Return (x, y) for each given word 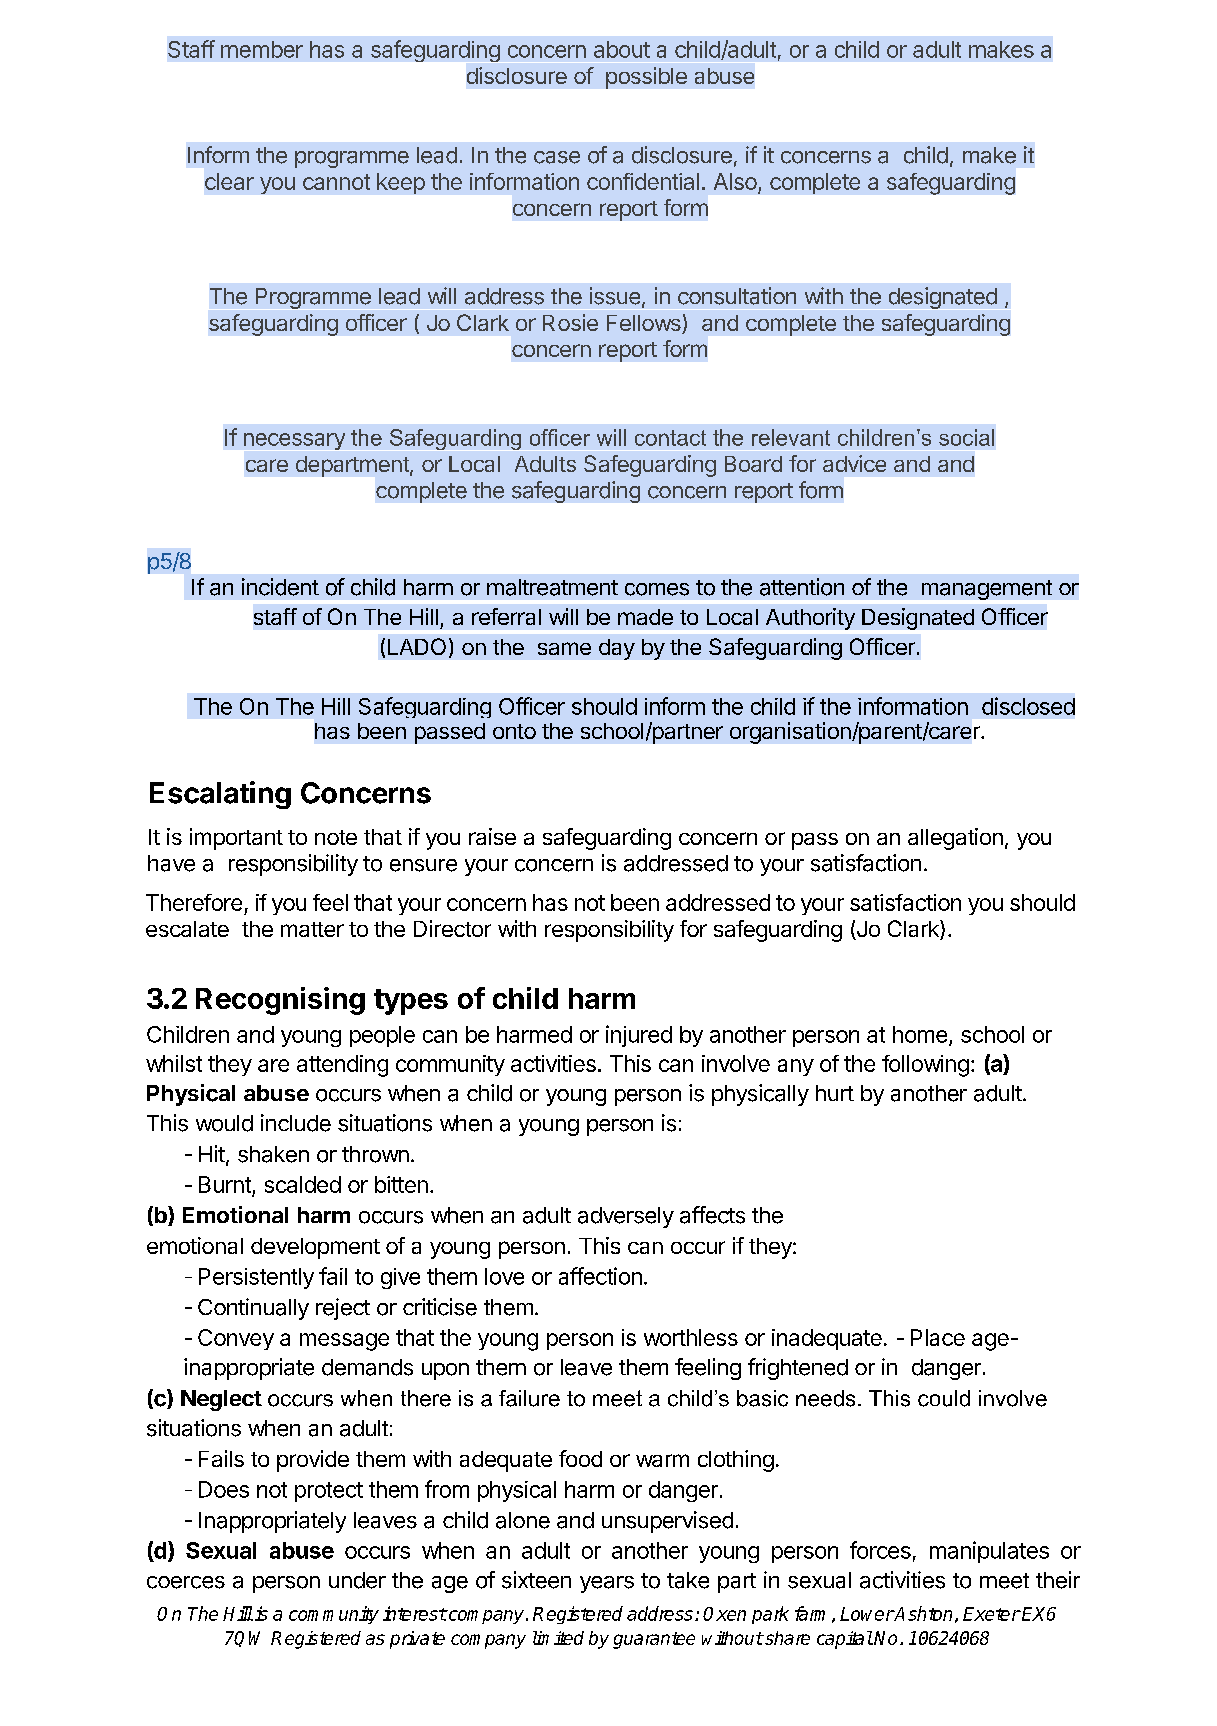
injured (639, 1036)
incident (280, 587)
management (987, 590)
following (925, 1066)
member (262, 49)
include (296, 1123)
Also (735, 181)
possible (646, 78)
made (645, 617)
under (357, 1580)
